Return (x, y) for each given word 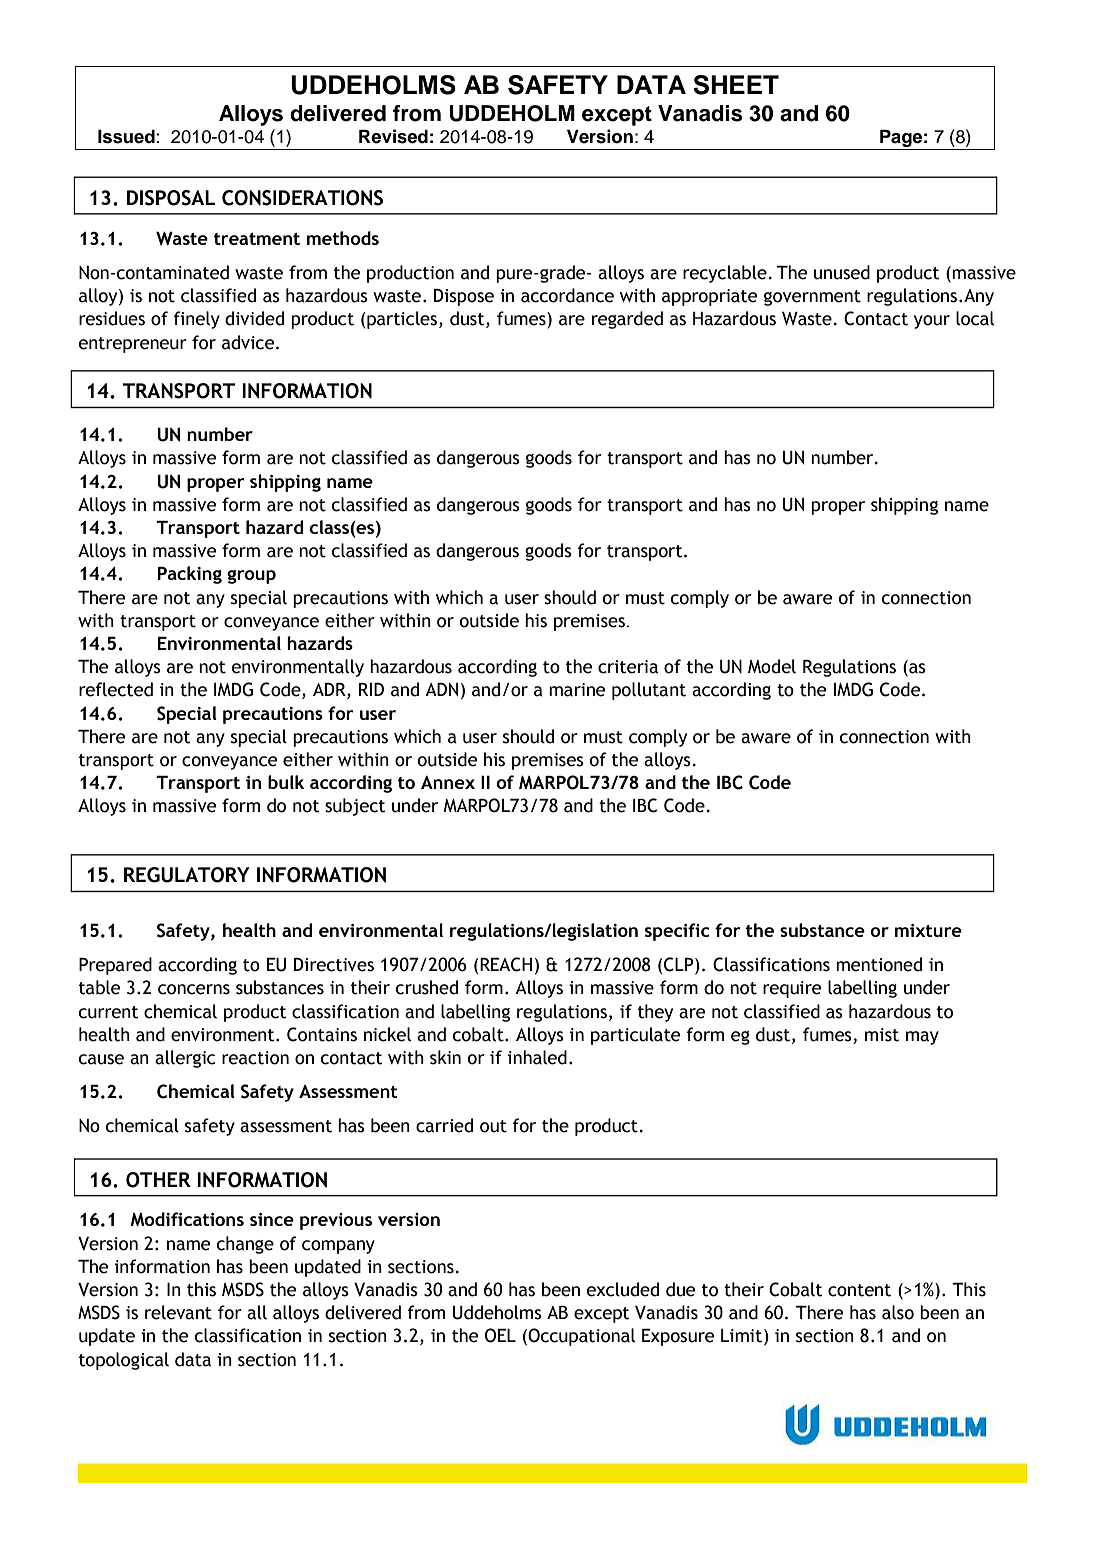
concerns (194, 989)
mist (882, 1035)
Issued (127, 137)
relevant (178, 1312)
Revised (393, 136)
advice (249, 342)
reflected (116, 689)
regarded (627, 320)
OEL (500, 1335)
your (932, 322)
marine (577, 690)
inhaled (537, 1057)
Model (772, 666)
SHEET (736, 85)
